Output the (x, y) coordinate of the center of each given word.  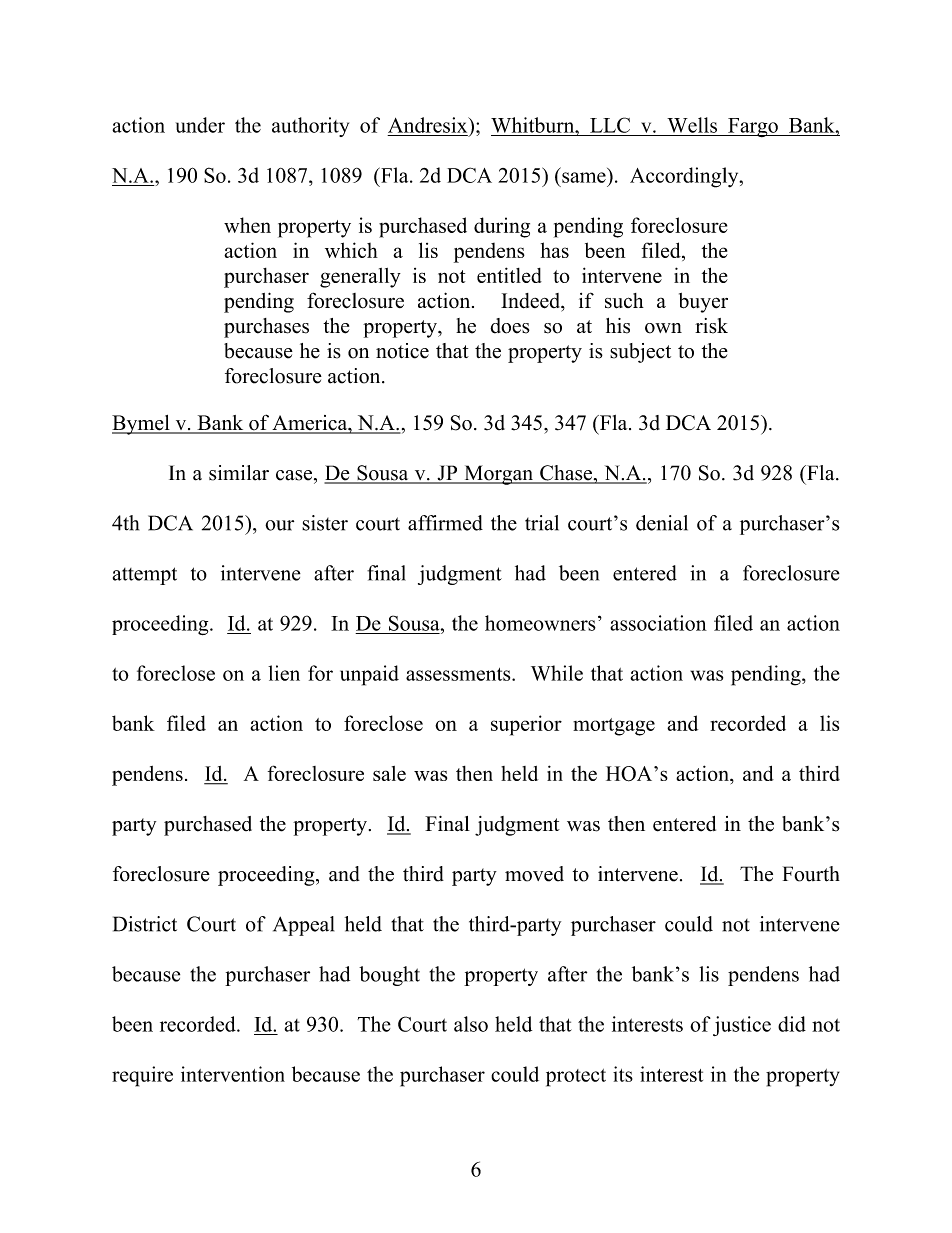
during (502, 227)
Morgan (498, 475)
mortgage (614, 727)
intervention (233, 1074)
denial (662, 523)
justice (742, 1026)
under (200, 125)
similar (239, 473)
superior (526, 725)
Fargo (753, 127)
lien (284, 673)
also (471, 1024)
